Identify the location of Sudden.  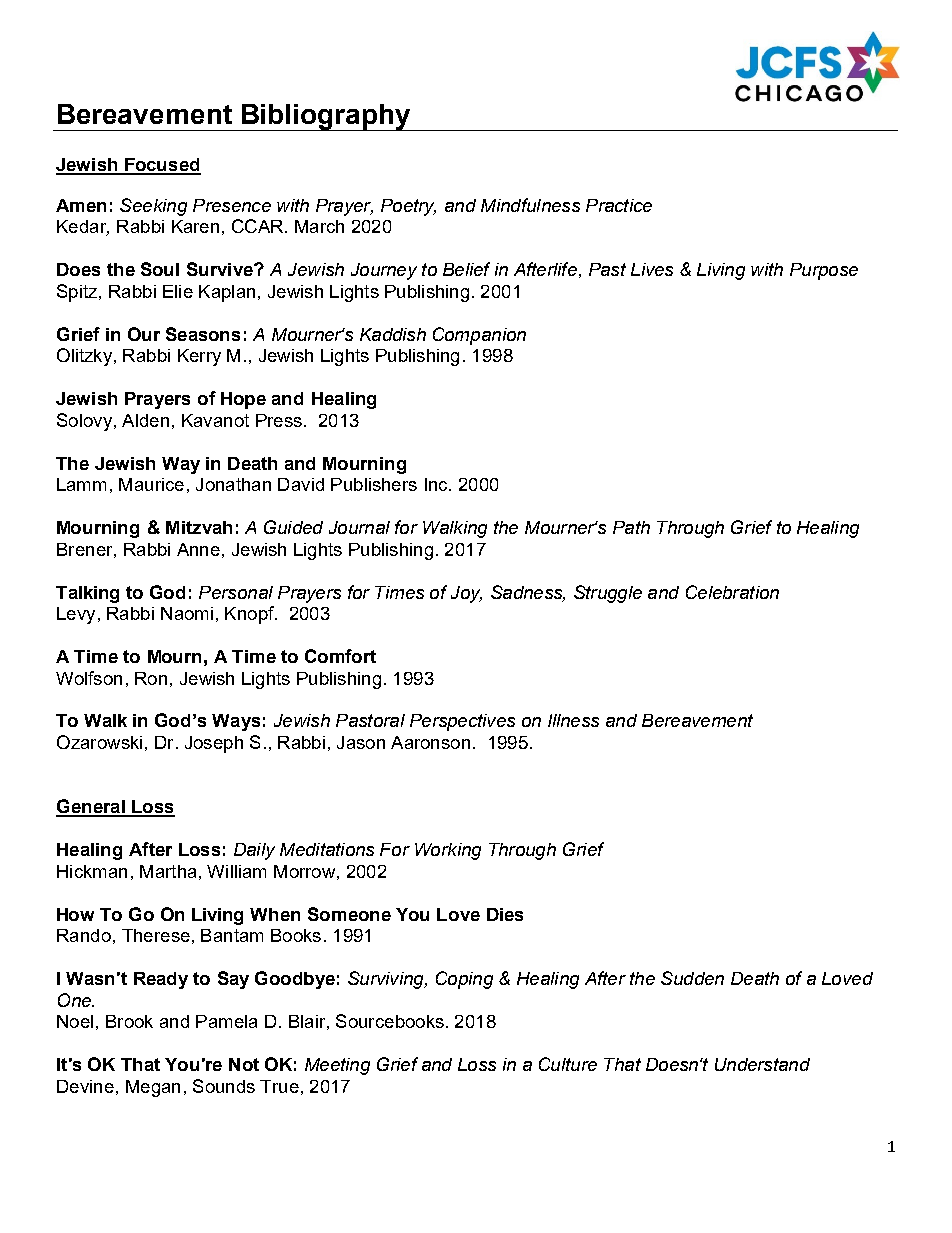
(692, 978).
